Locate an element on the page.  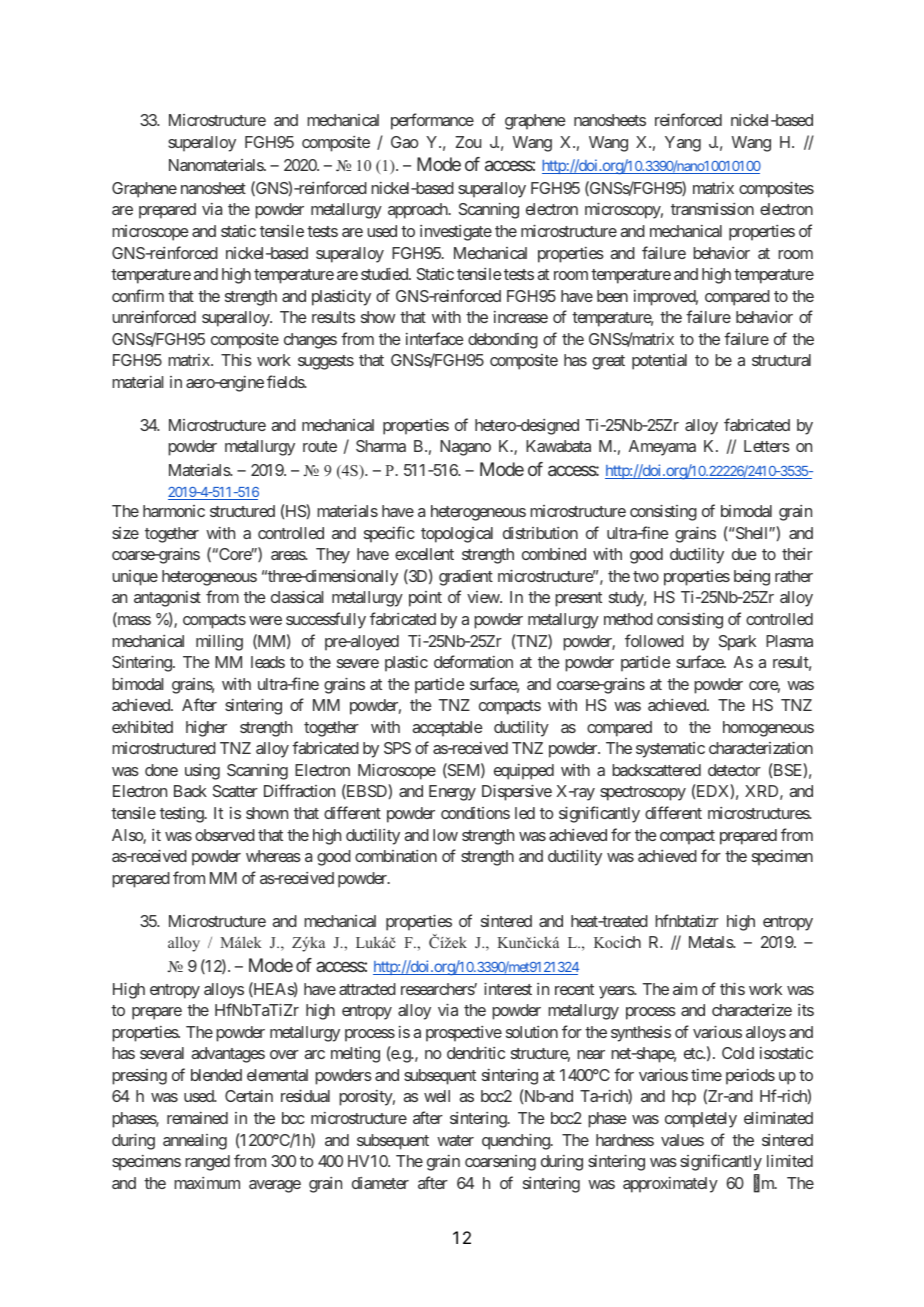
observed is located at coordinates (225, 835).
